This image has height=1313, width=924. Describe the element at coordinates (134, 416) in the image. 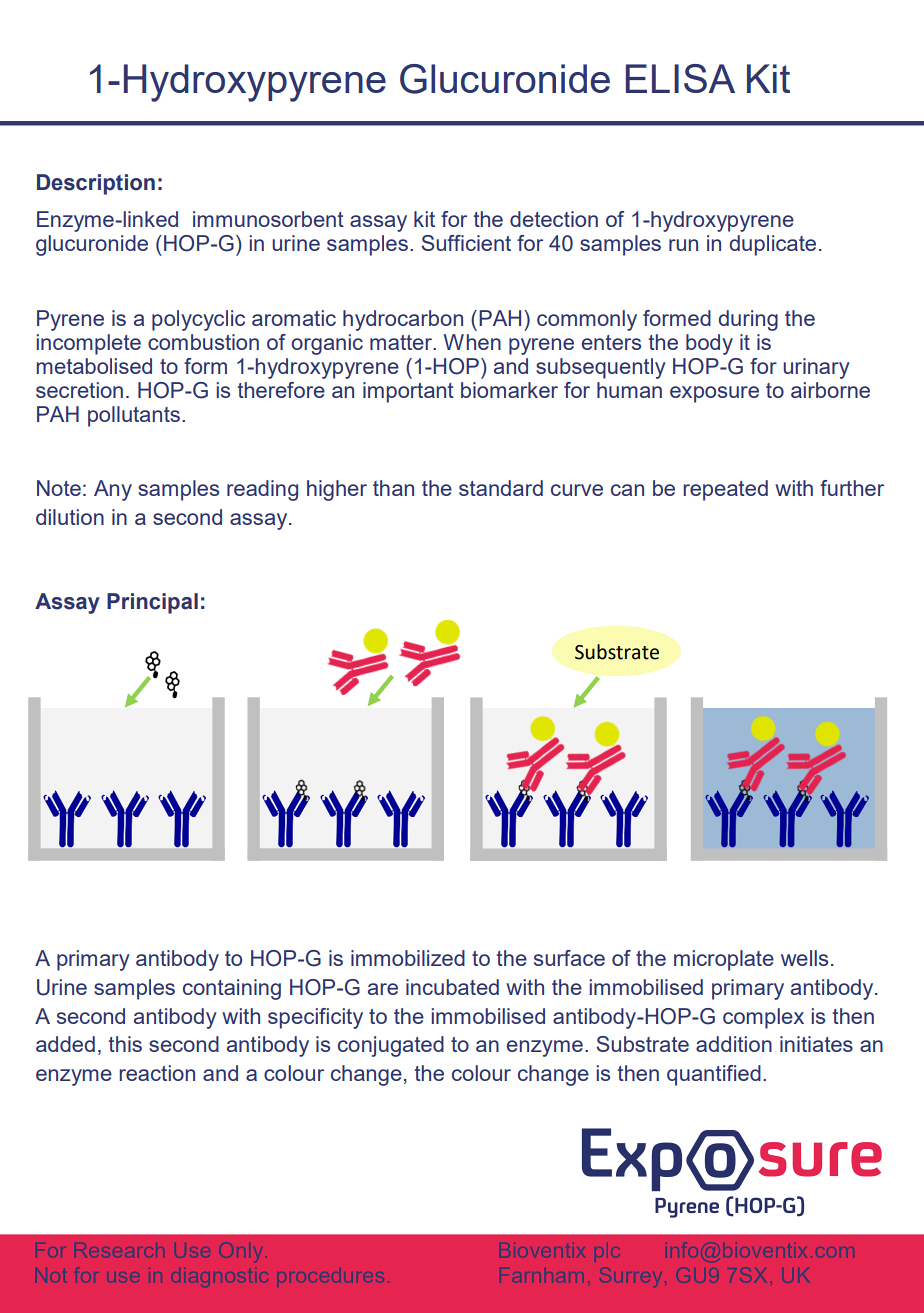

I see `pollutants` at that location.
